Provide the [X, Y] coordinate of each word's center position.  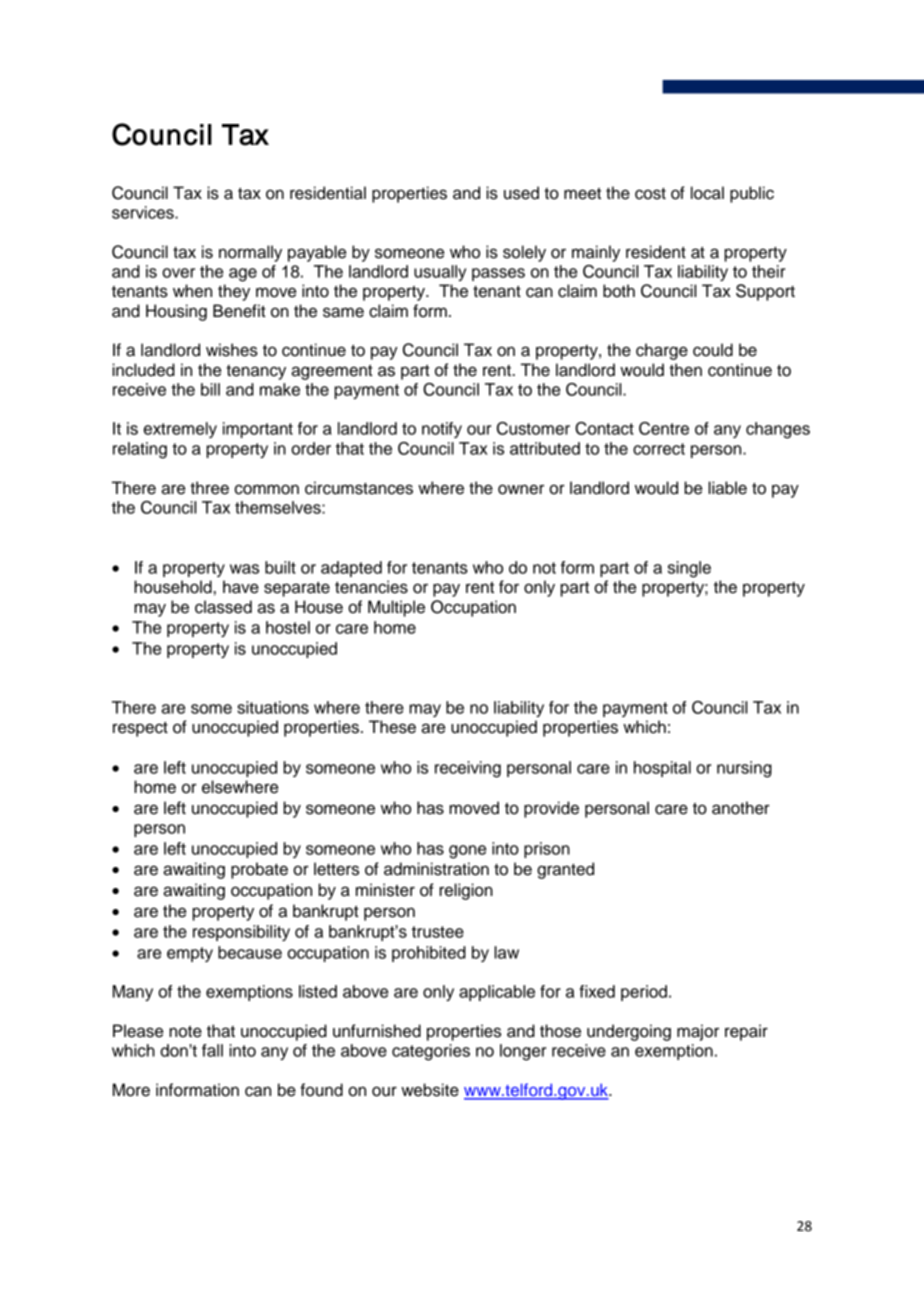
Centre [664, 428]
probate [259, 870]
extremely [180, 430]
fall [212, 1050]
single [689, 569]
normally [250, 253]
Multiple [396, 608]
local [707, 193]
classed [223, 607]
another [741, 808]
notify [442, 430]
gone [467, 852]
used [521, 193]
